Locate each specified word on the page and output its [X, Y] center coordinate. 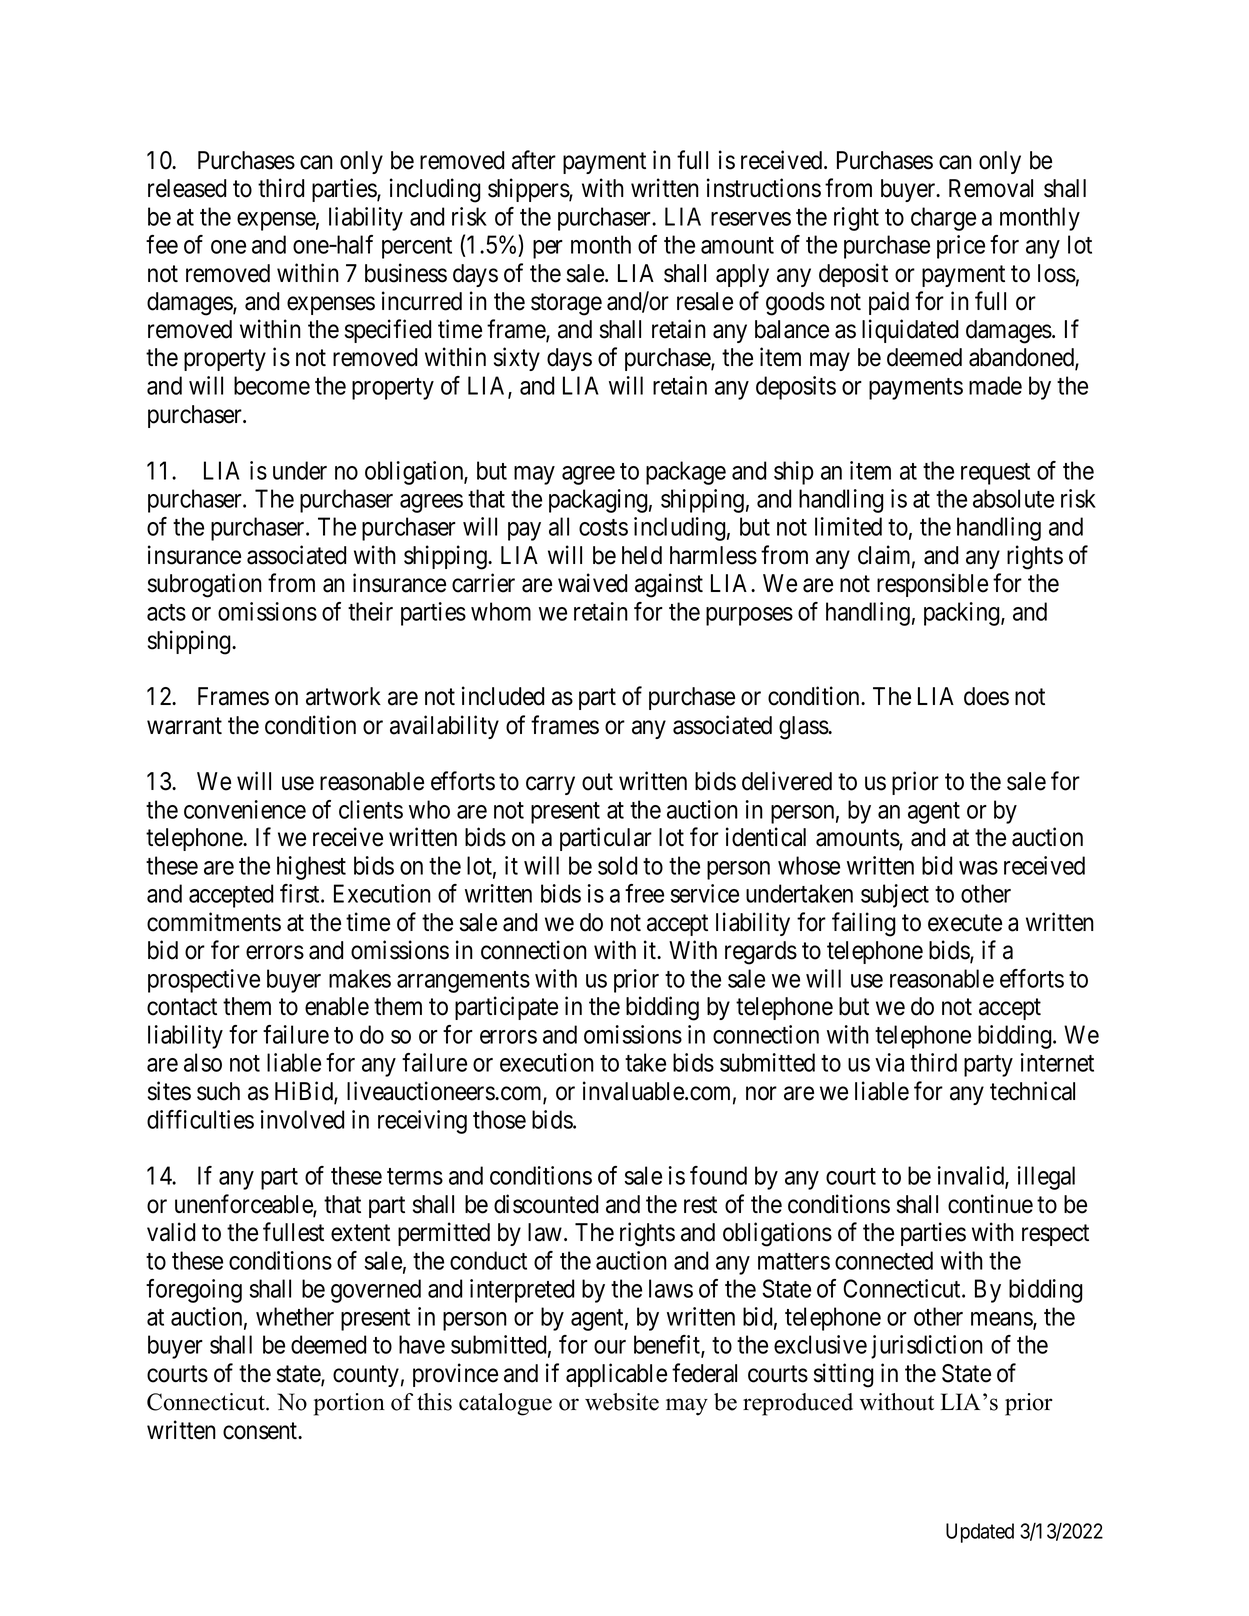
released [187, 188]
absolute [1013, 498]
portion [349, 1404]
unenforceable [244, 1205]
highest [311, 868]
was [978, 868]
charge [943, 219]
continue [990, 1204]
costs [603, 527]
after [534, 160]
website [622, 1402]
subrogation [205, 585]
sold [617, 865]
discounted [546, 1204]
